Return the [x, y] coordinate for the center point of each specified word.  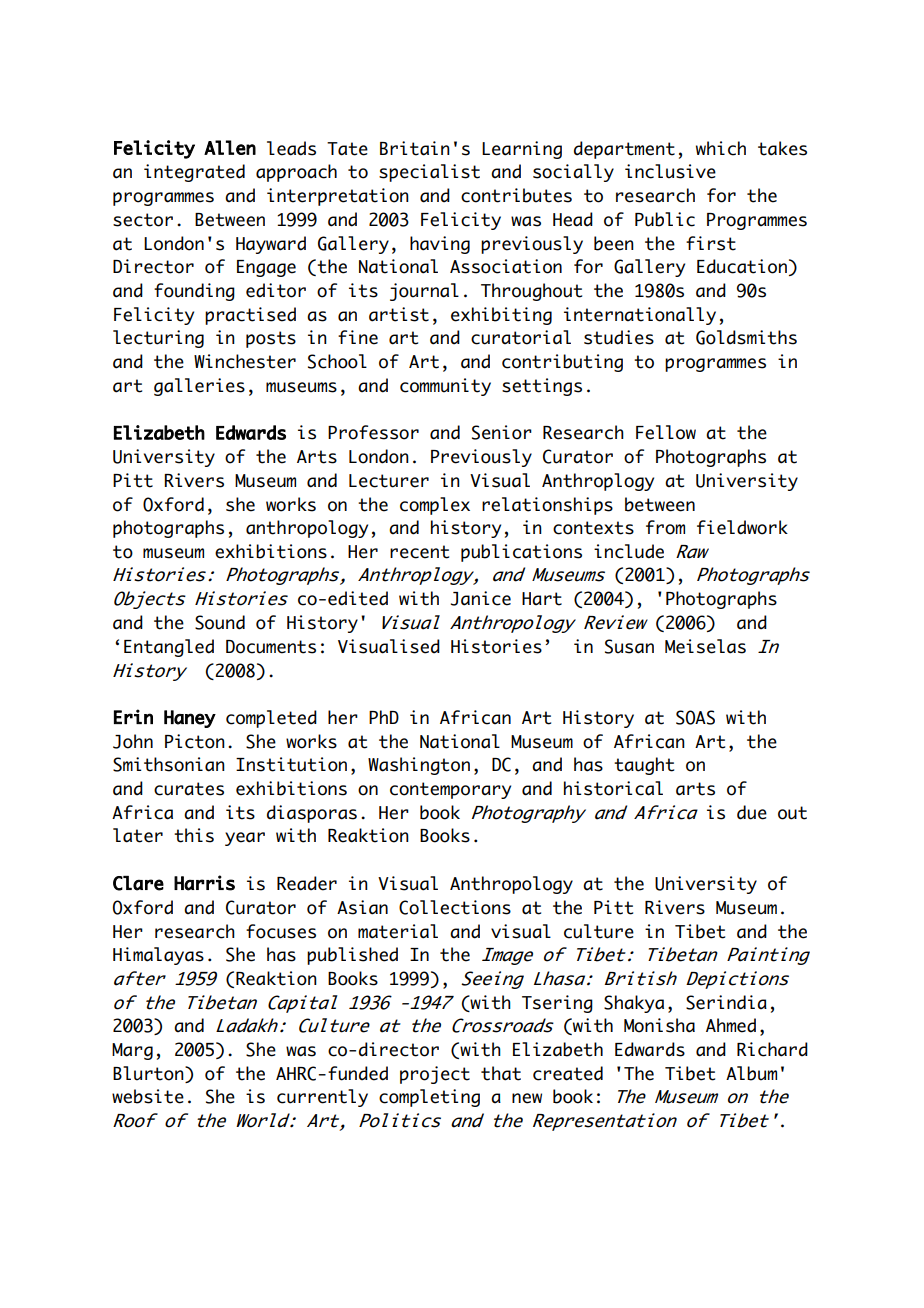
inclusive [670, 171]
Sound [220, 622]
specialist [429, 173]
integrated [194, 173]
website [148, 1096]
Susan [629, 646]
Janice [481, 598]
